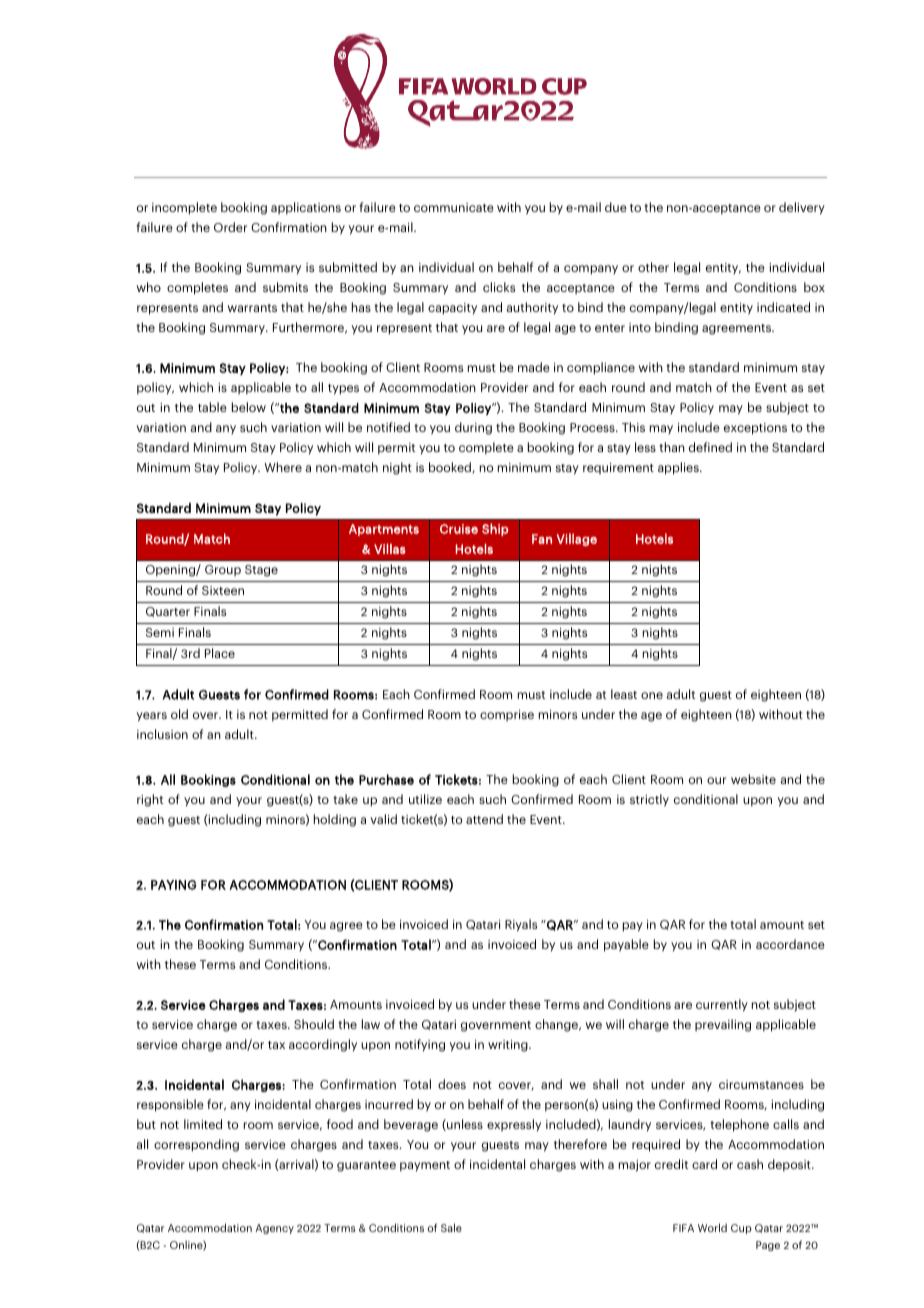 The height and width of the screenshot is (1308, 924). What do you see at coordinates (451, 1227) in the screenshot?
I see `Sale` at bounding box center [451, 1227].
